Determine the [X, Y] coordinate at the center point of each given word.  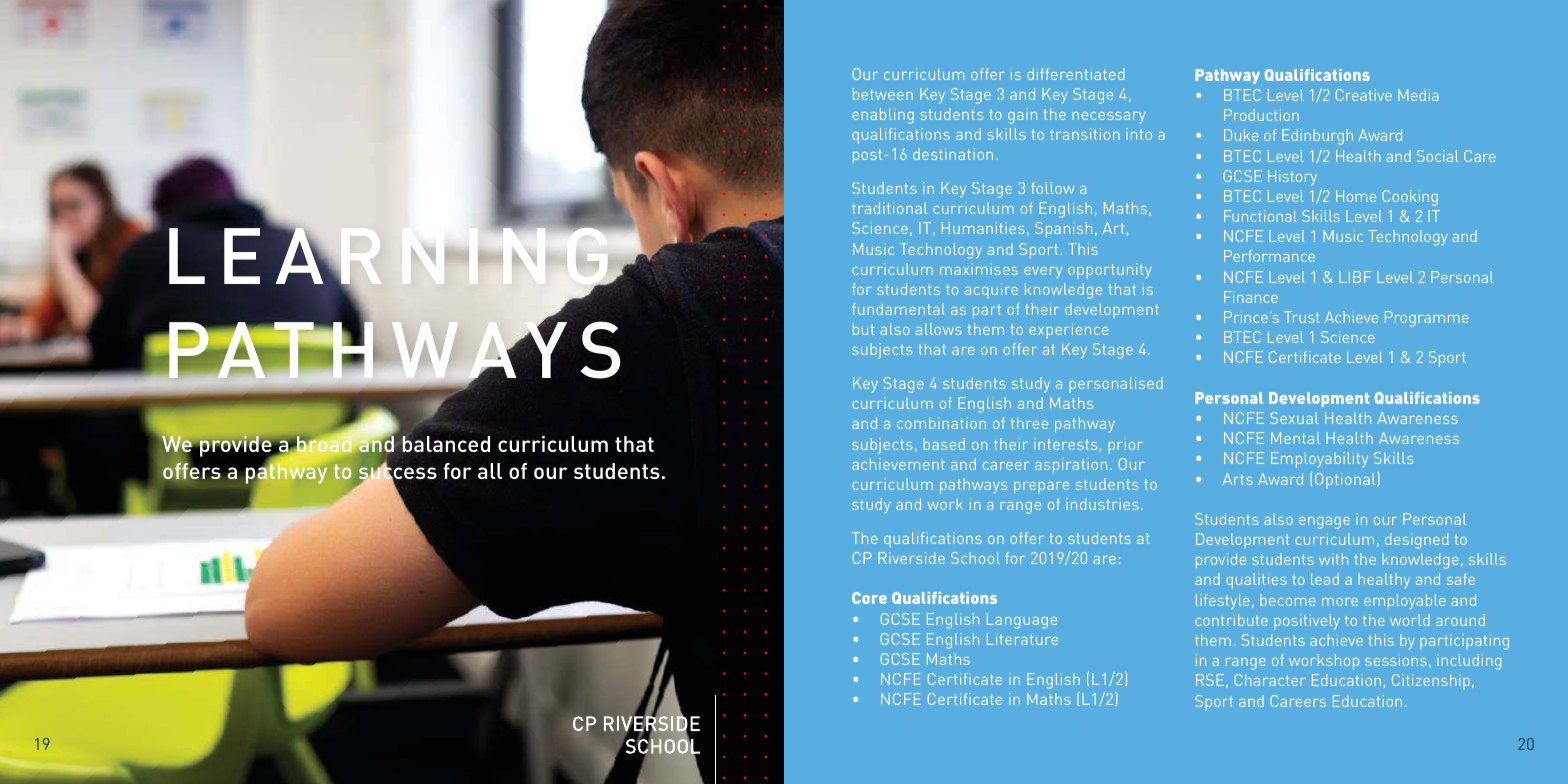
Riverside [912, 558]
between [883, 94]
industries [1102, 504]
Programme [1427, 319]
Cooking [1410, 198]
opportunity [1110, 270]
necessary [1109, 117]
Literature [1022, 639]
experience [1069, 330]
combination [941, 423]
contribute [1231, 620]
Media [1418, 95]
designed [1416, 541]
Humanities [983, 228]
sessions [1396, 660]
